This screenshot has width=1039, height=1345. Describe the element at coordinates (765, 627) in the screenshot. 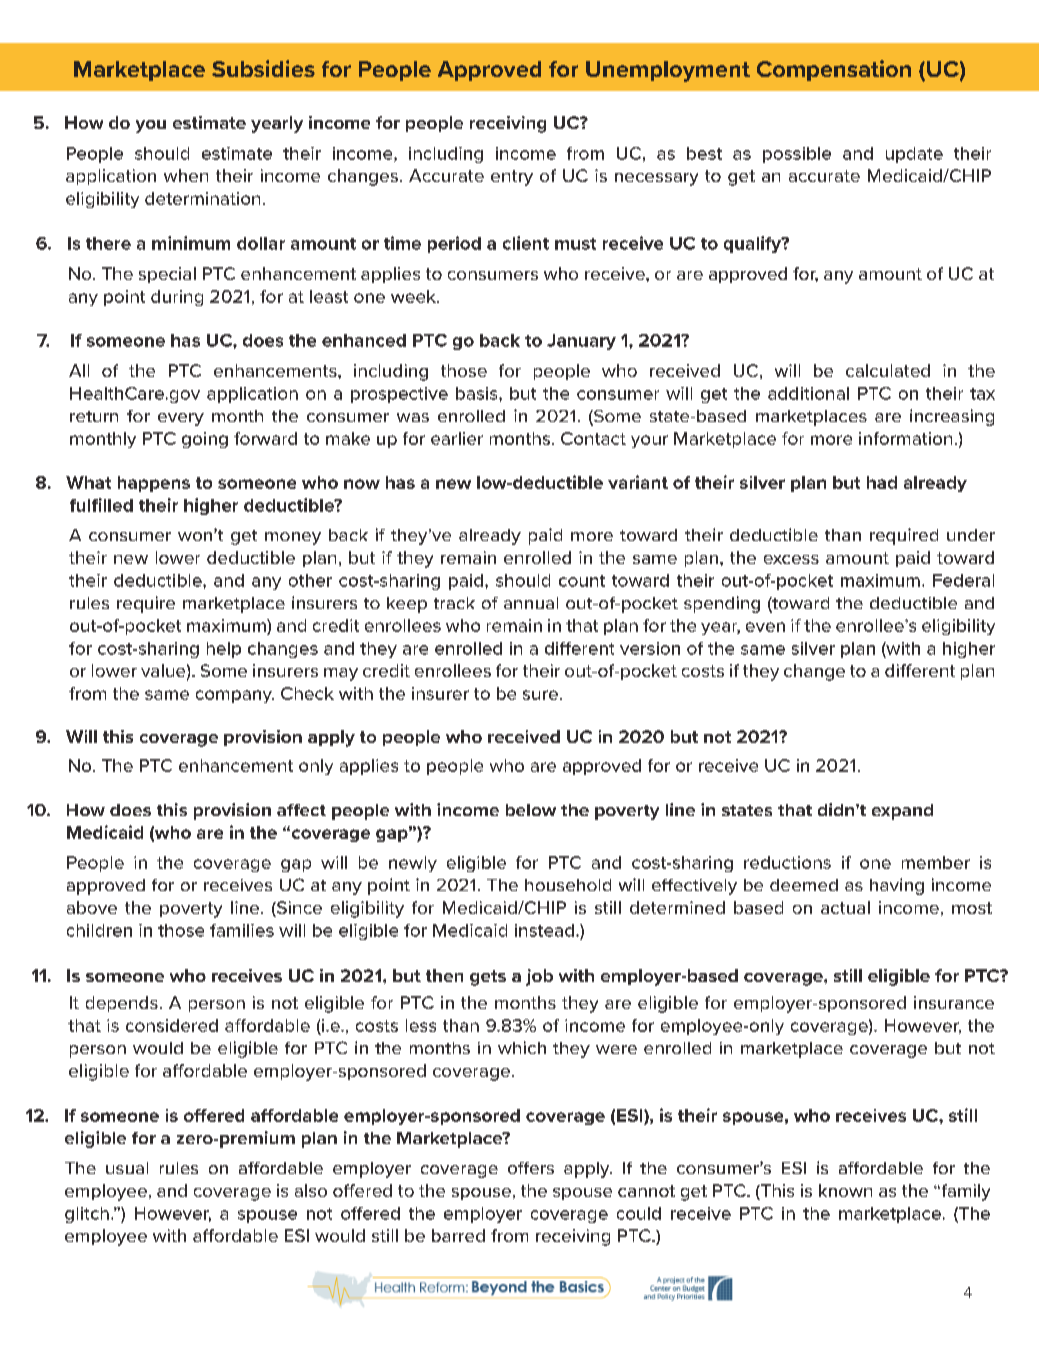

I see `even` at that location.
